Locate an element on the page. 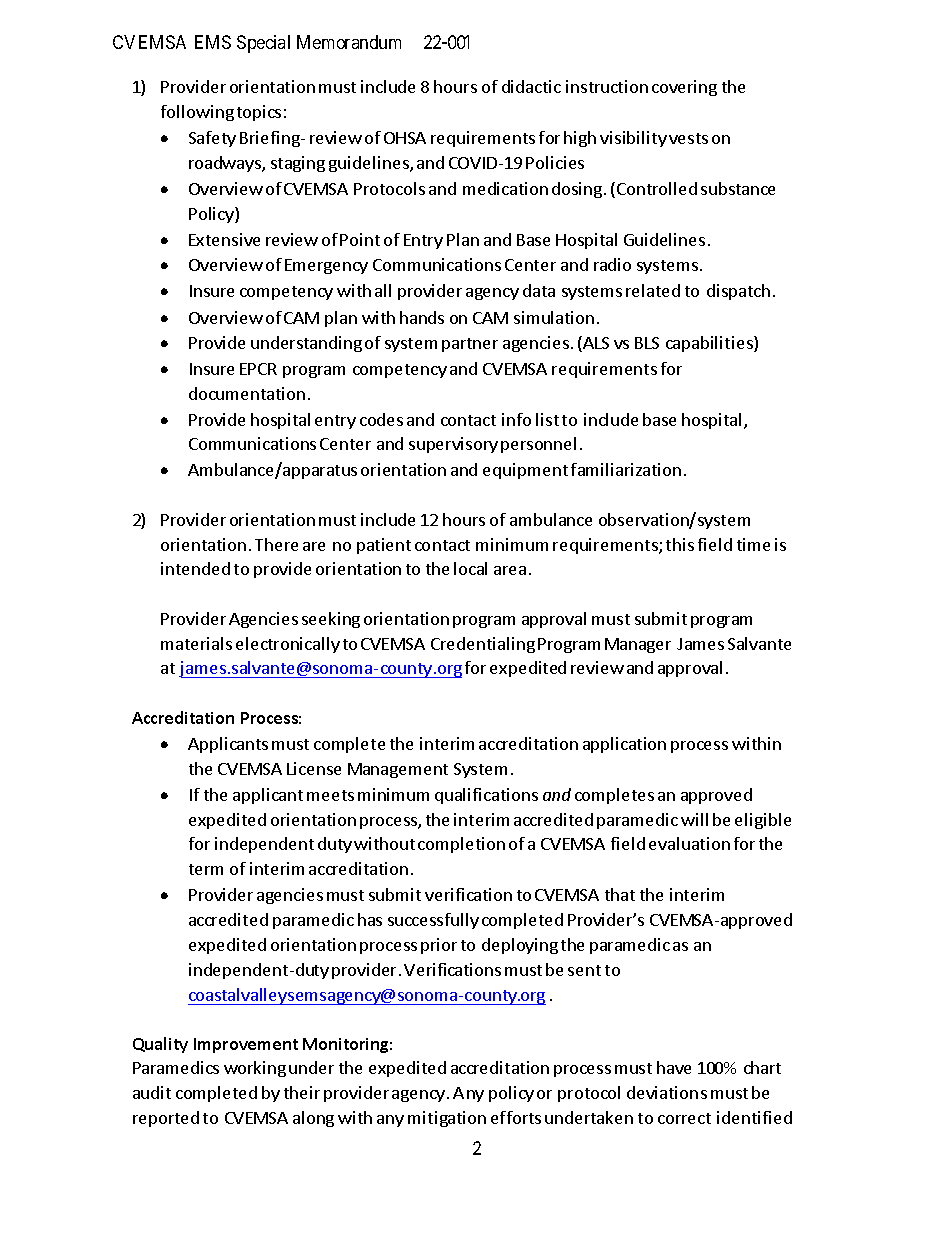 This document has height=1233, width=952. application is located at coordinates (624, 745).
